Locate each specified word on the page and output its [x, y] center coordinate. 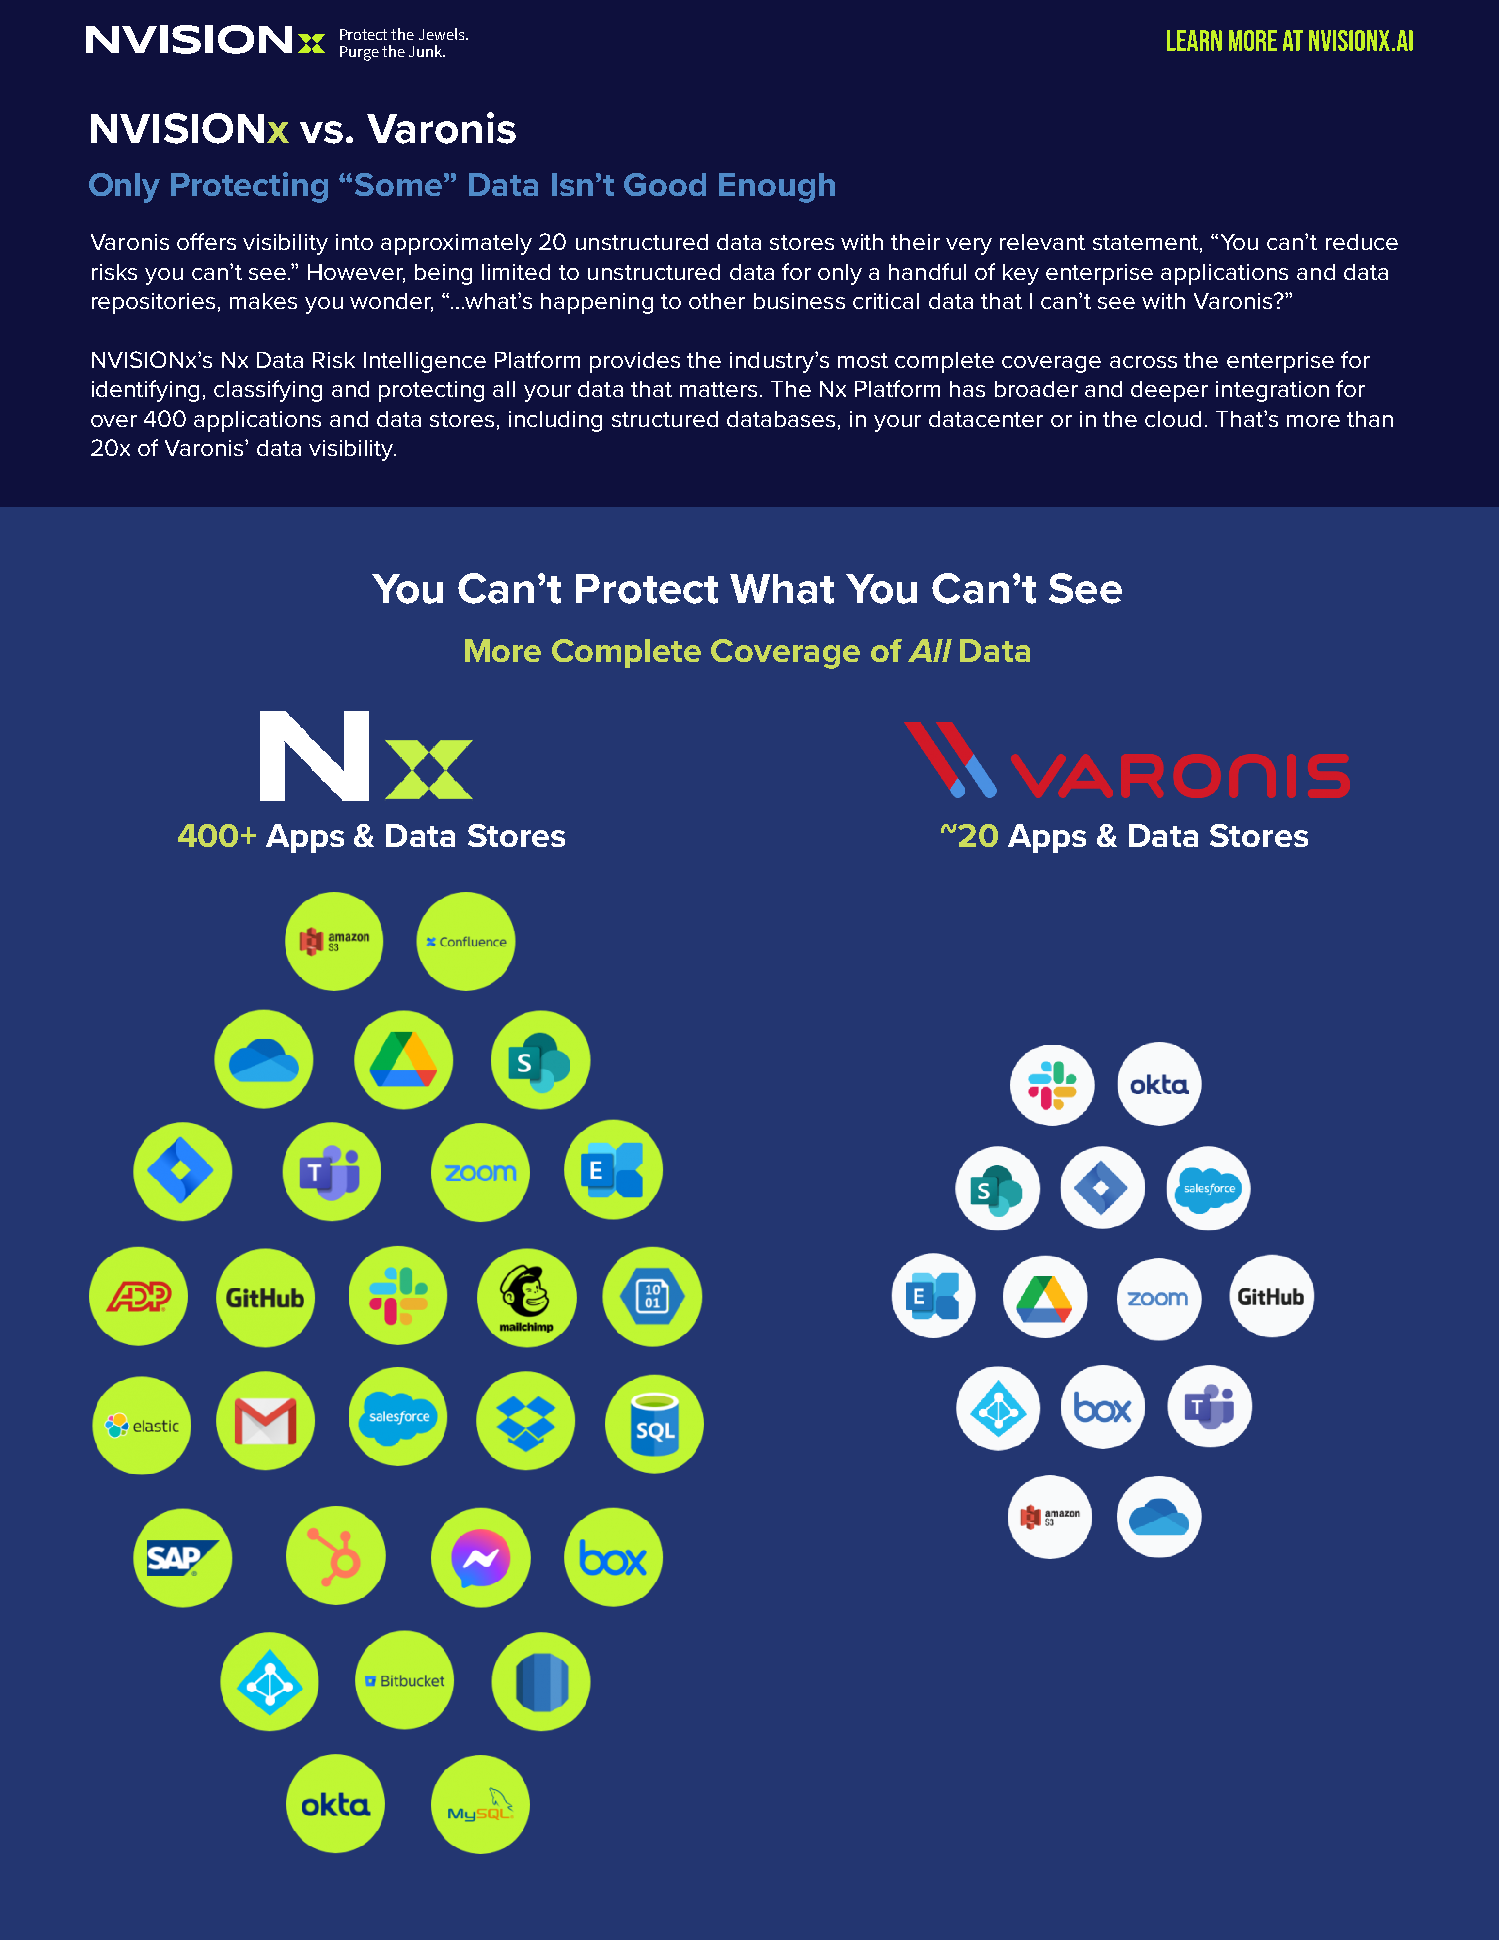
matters [718, 389]
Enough [777, 188]
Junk [426, 51]
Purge [359, 53]
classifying [268, 391]
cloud [1173, 419]
